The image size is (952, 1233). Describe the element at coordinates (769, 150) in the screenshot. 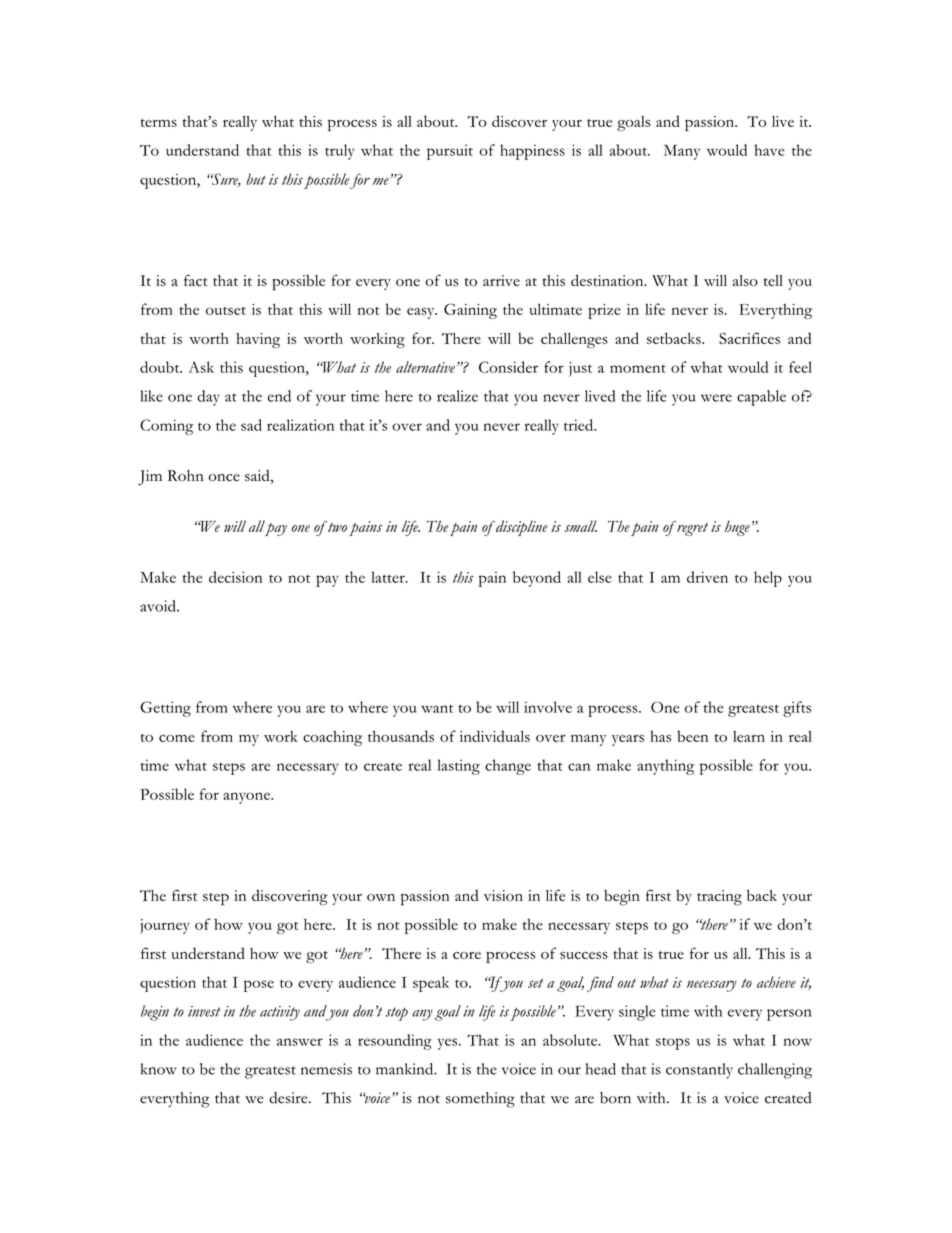

I see `have` at that location.
